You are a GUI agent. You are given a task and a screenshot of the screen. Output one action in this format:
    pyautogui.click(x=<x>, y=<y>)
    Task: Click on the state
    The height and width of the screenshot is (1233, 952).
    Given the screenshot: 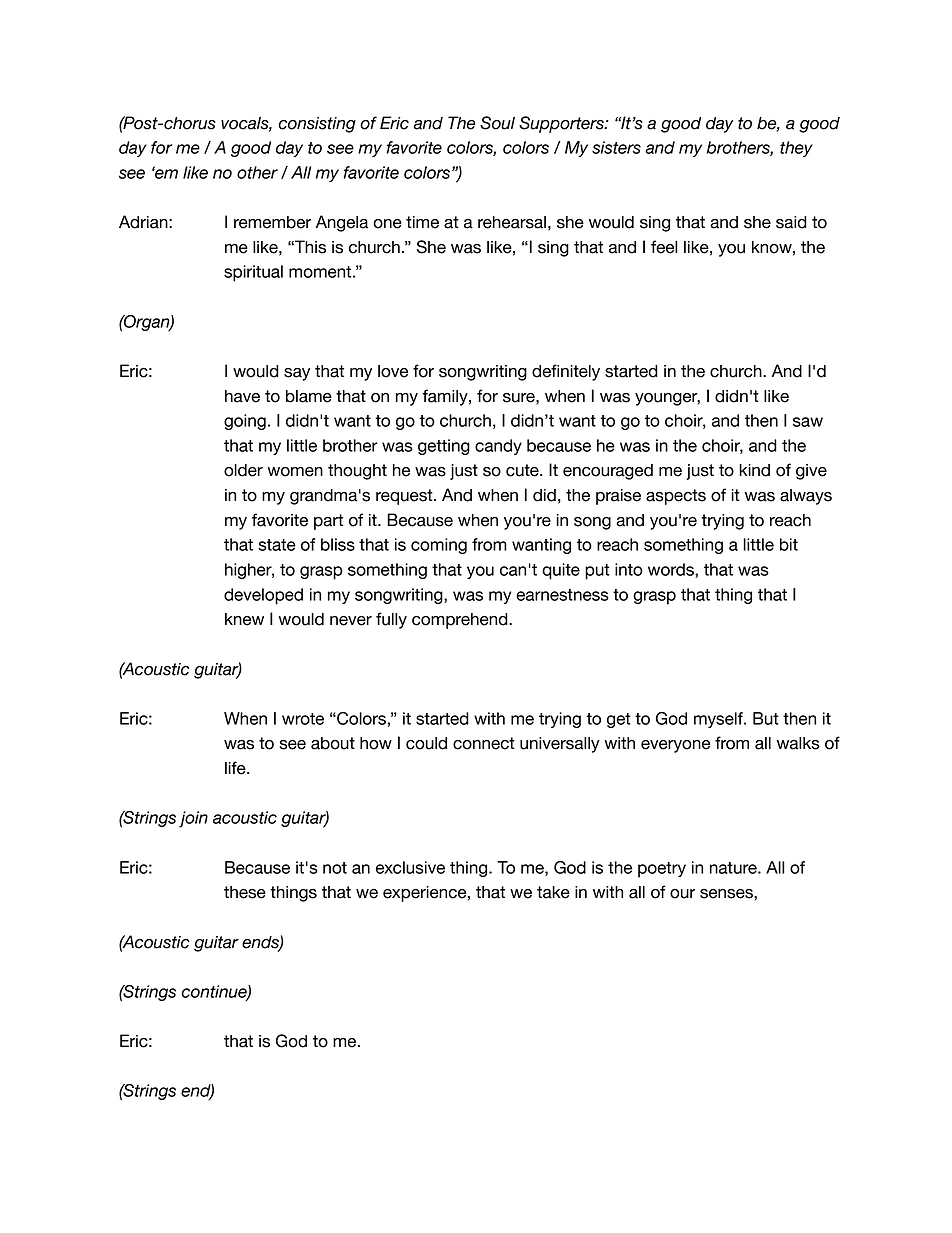 What is the action you would take?
    pyautogui.click(x=277, y=545)
